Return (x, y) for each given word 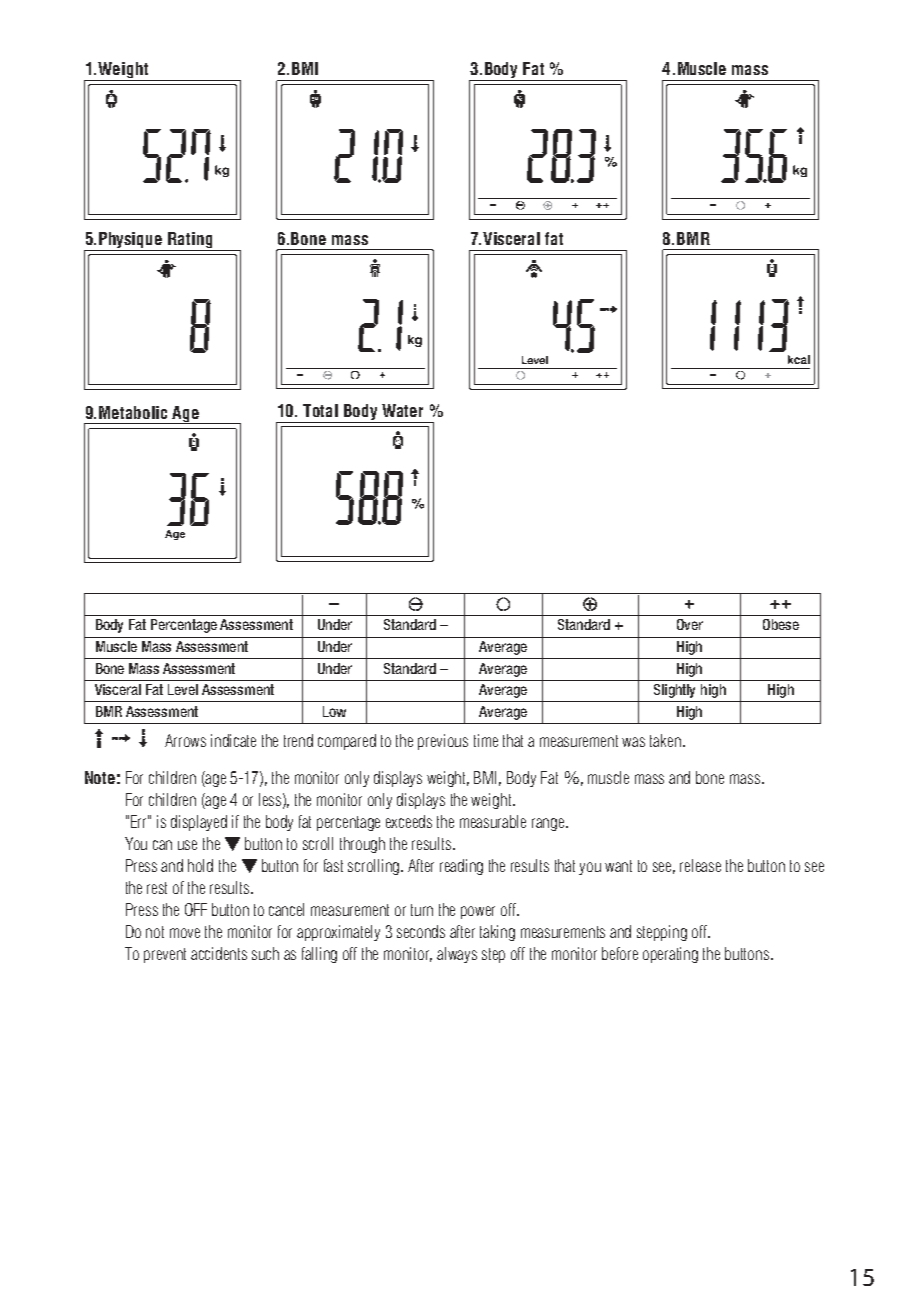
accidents (219, 953)
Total (320, 410)
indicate (233, 740)
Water (402, 410)
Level (183, 689)
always (457, 955)
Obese (781, 624)
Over (690, 624)
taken (665, 740)
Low (334, 711)
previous (443, 742)
